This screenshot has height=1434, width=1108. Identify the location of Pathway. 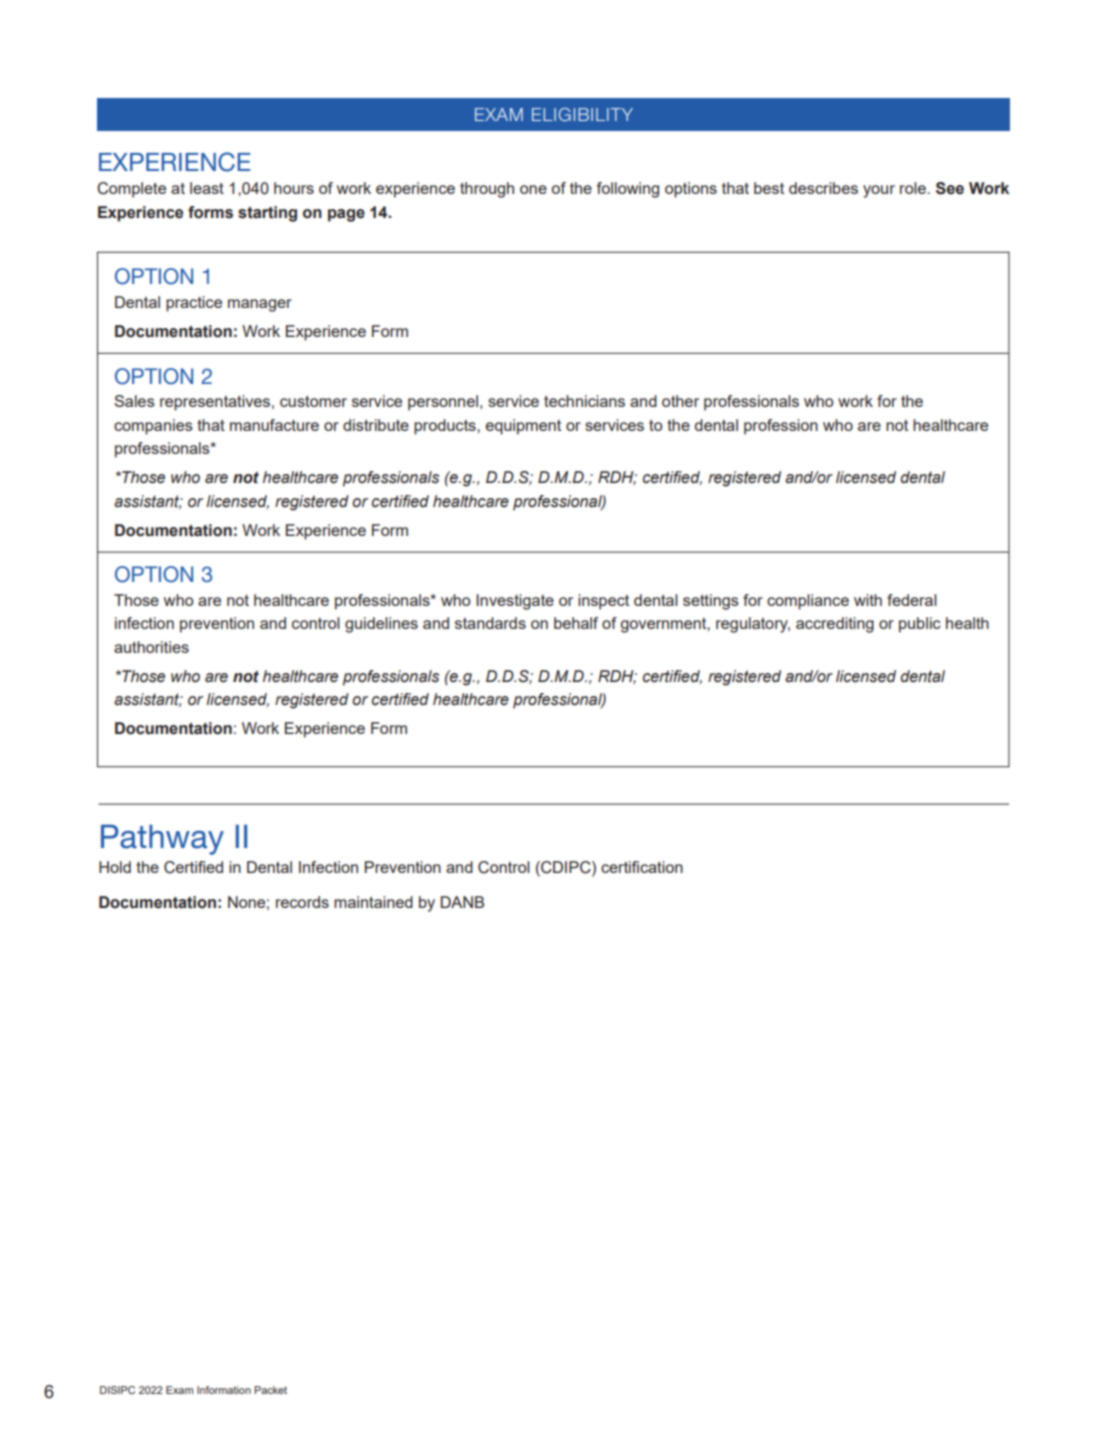
(162, 839).
